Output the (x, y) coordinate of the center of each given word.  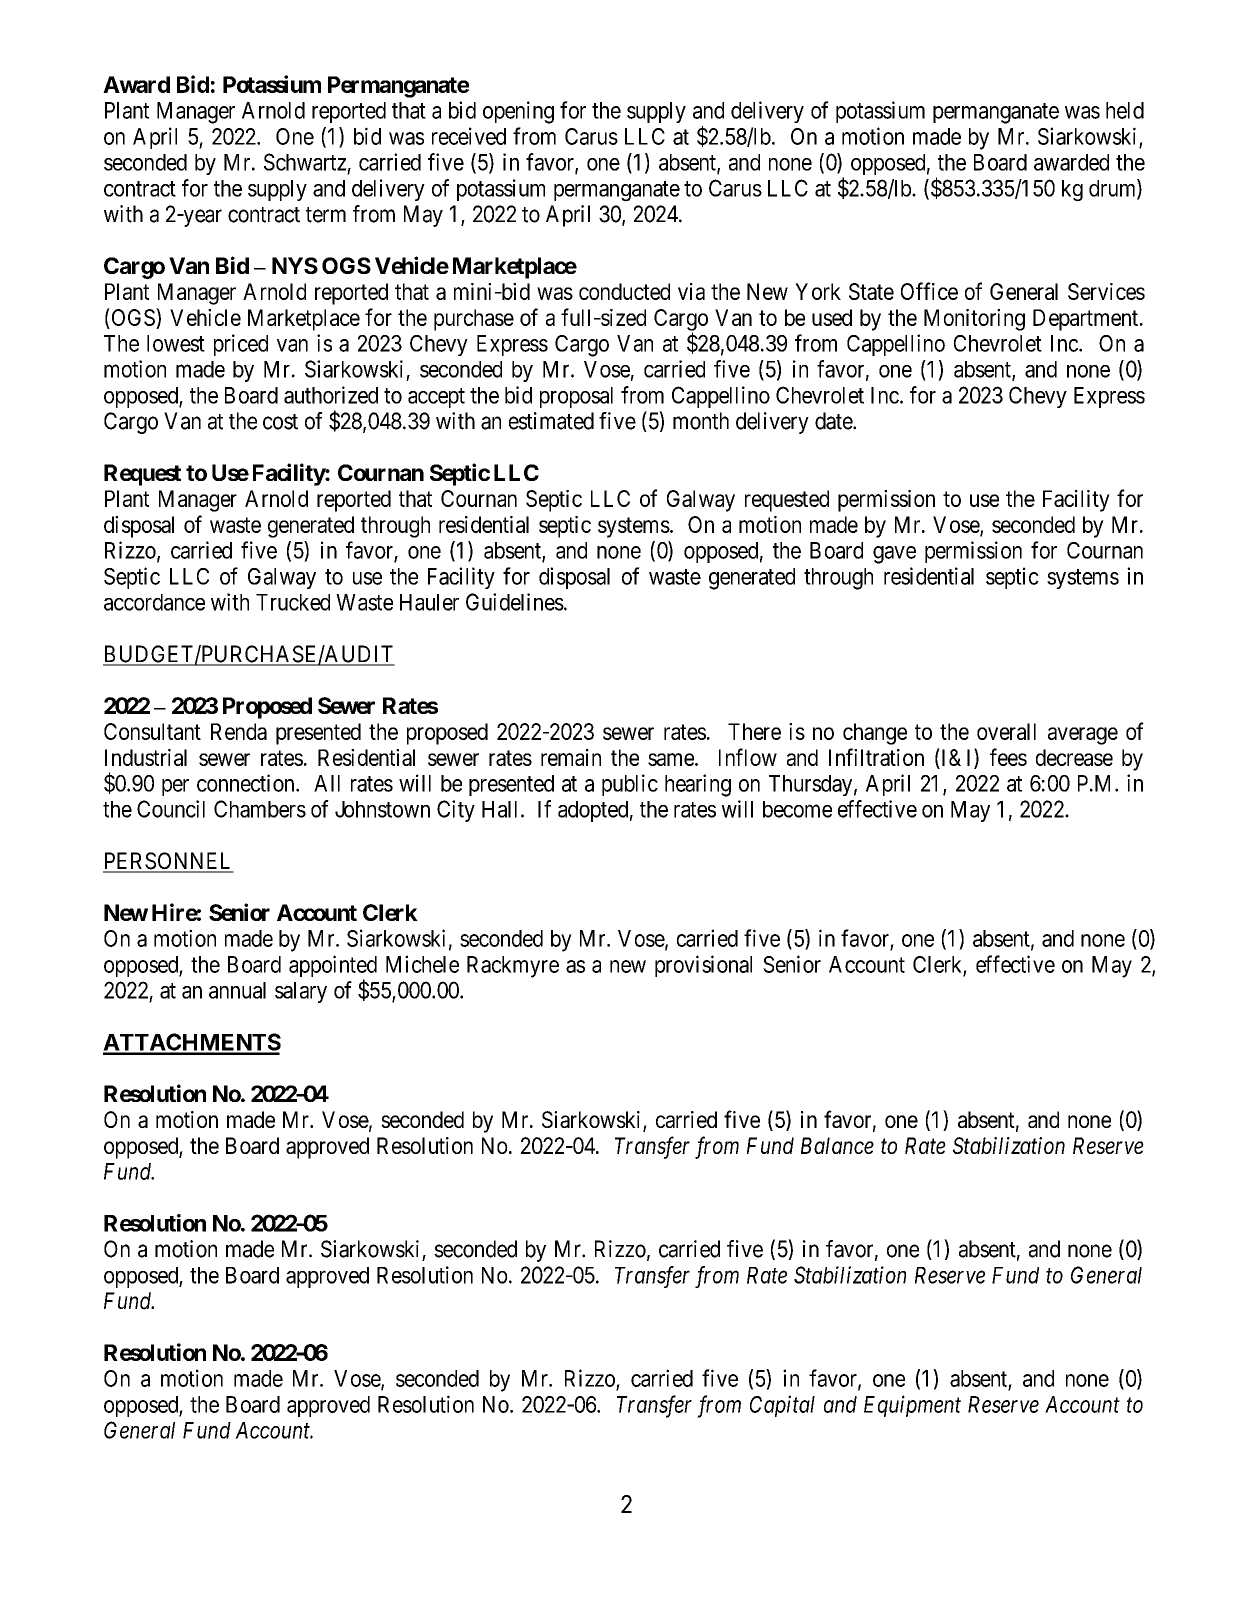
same (671, 759)
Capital (782, 1406)
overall (1006, 731)
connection (247, 783)
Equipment (912, 1406)
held (1125, 110)
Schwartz (305, 162)
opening (518, 112)
